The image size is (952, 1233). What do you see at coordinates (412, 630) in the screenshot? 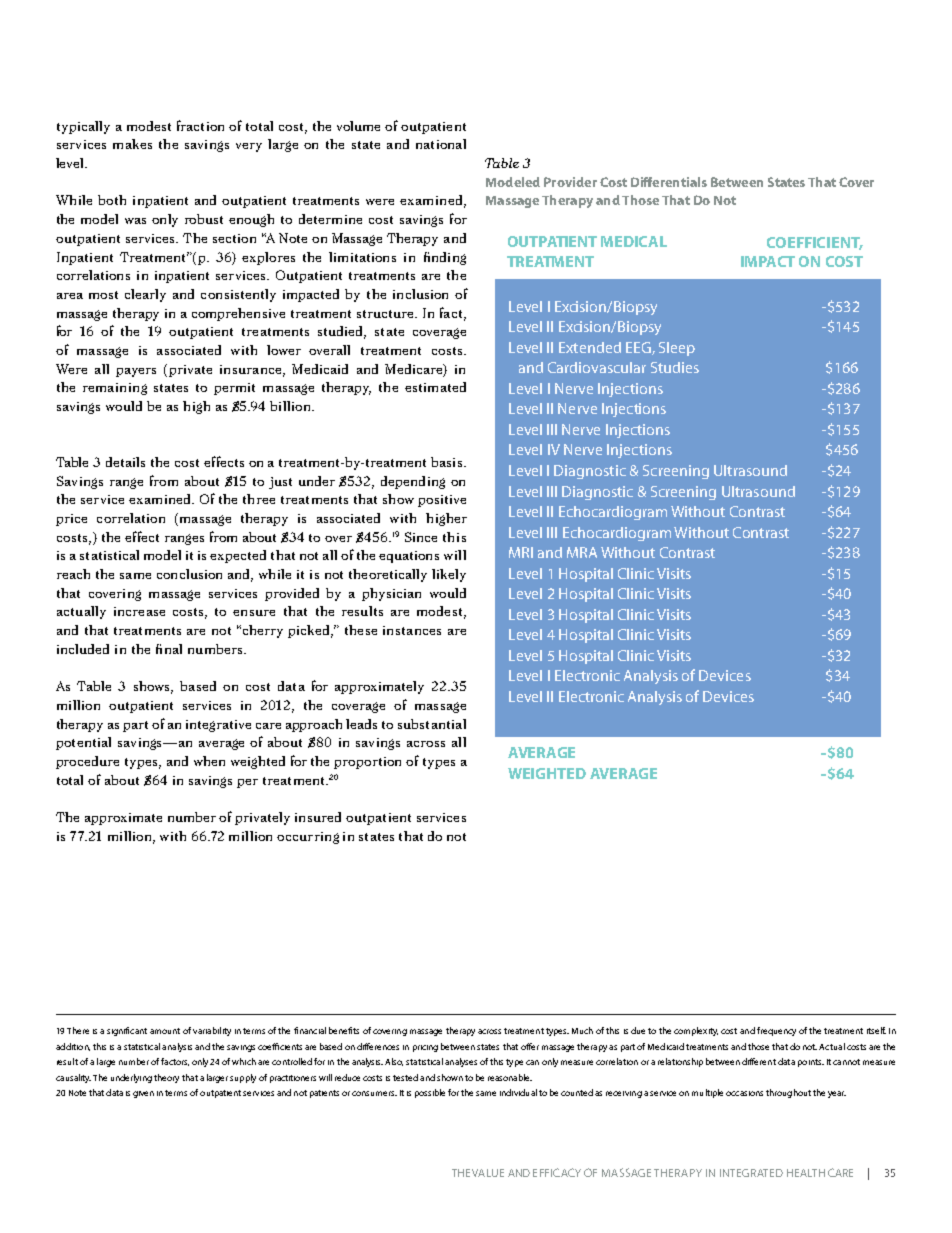
I see `instances` at bounding box center [412, 630].
